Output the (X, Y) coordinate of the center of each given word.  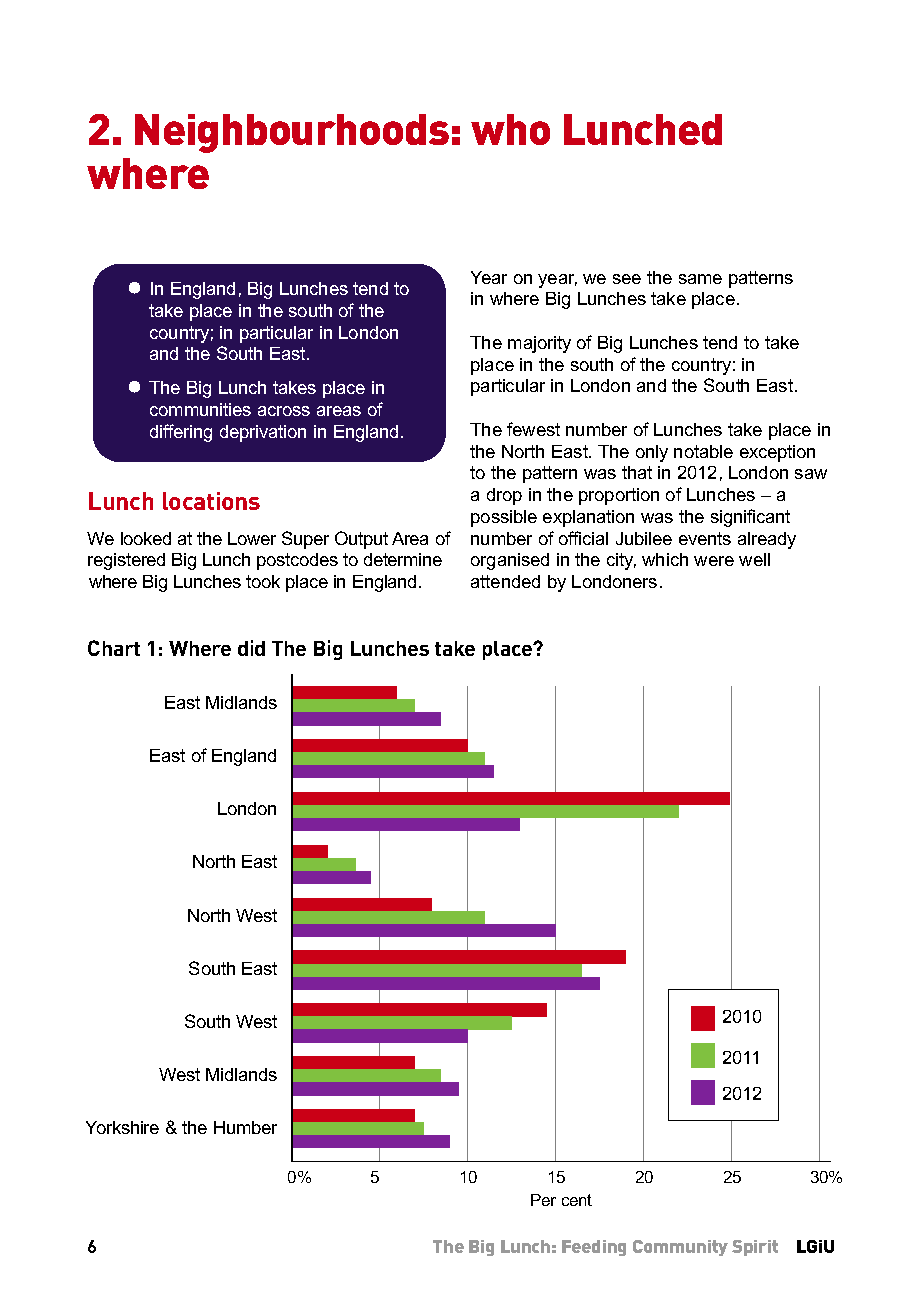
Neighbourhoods (292, 133)
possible (504, 518)
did (251, 648)
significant (750, 518)
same (700, 279)
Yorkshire (122, 1127)
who (510, 129)
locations (211, 501)
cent (577, 1200)
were (714, 561)
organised (510, 561)
